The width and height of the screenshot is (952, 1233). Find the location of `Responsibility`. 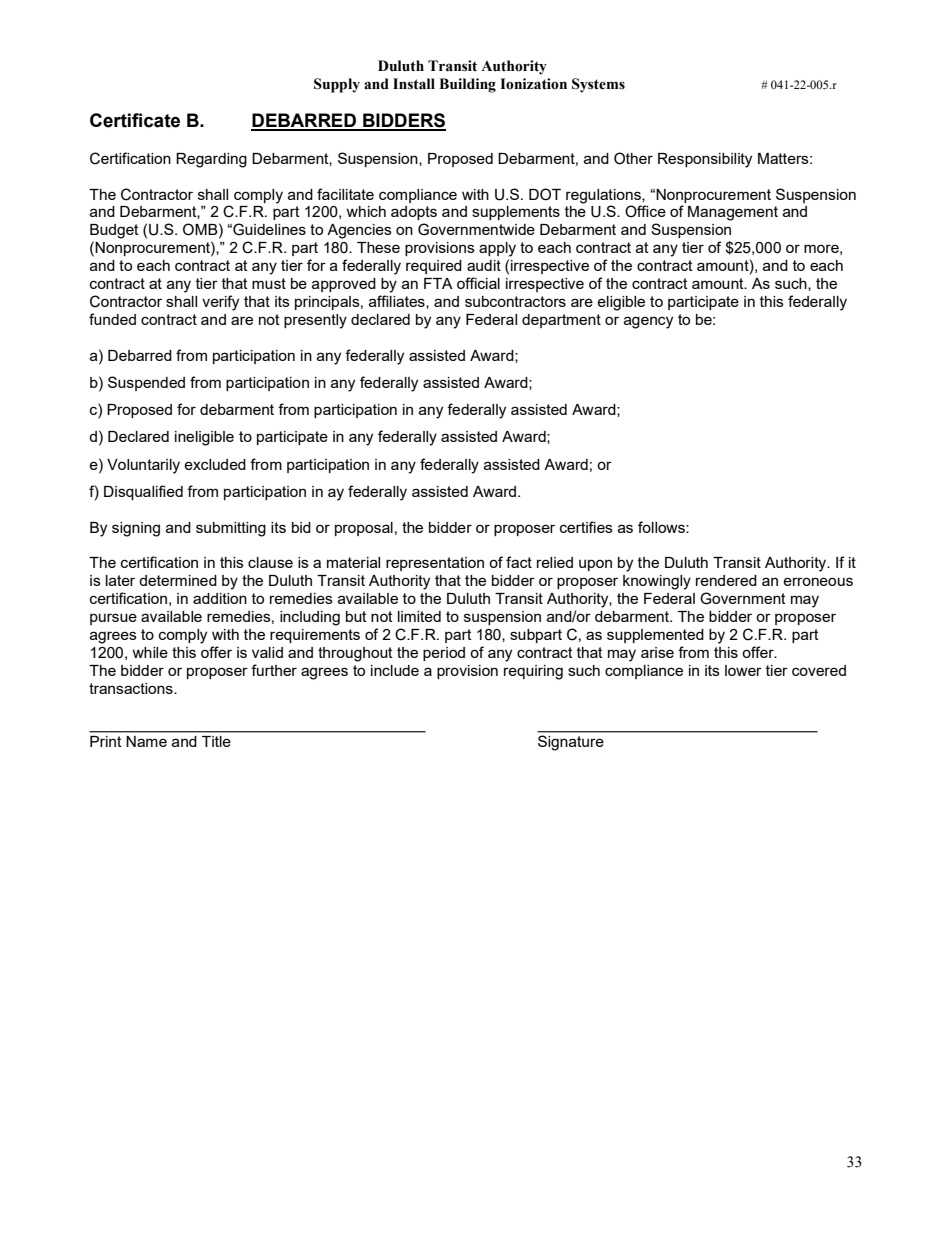

Responsibility is located at coordinates (705, 160).
